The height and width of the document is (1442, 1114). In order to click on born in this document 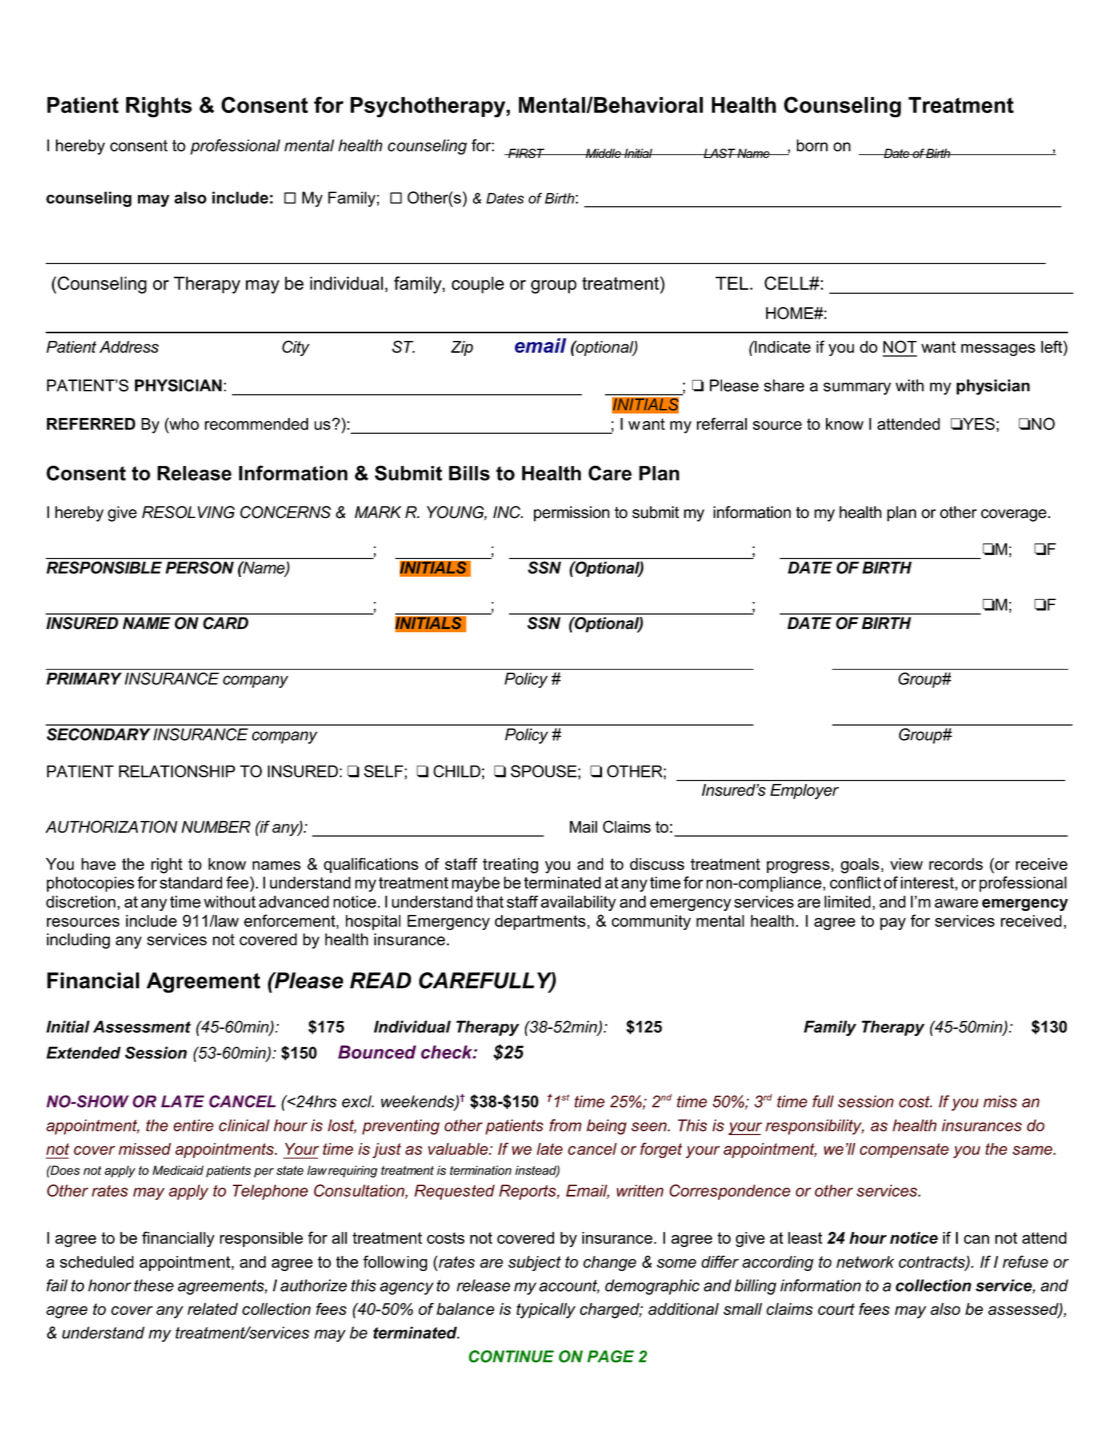, I will do `click(812, 145)`.
